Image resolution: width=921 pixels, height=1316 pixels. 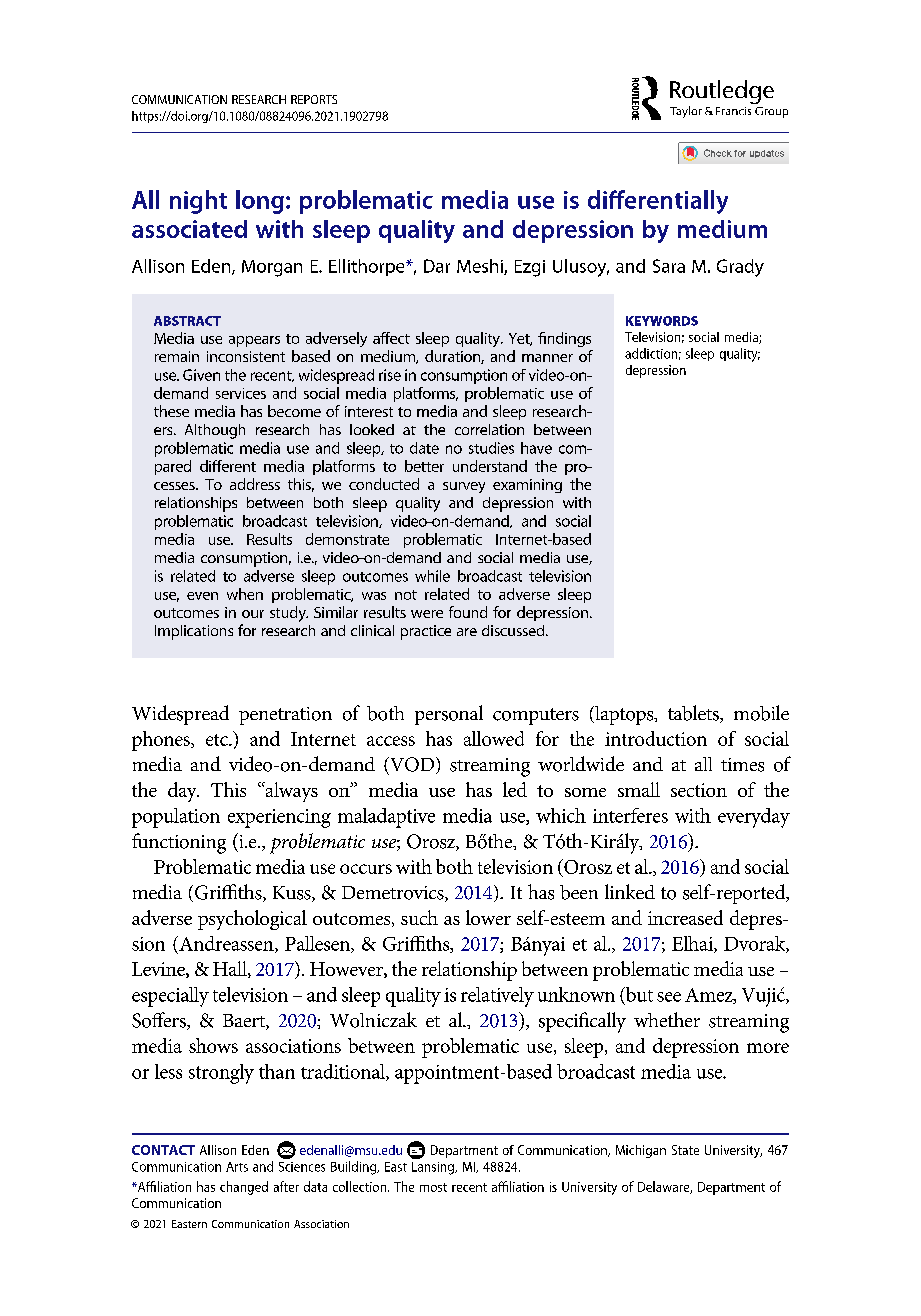 What do you see at coordinates (237, 1167) in the screenshot?
I see `Arts` at bounding box center [237, 1167].
